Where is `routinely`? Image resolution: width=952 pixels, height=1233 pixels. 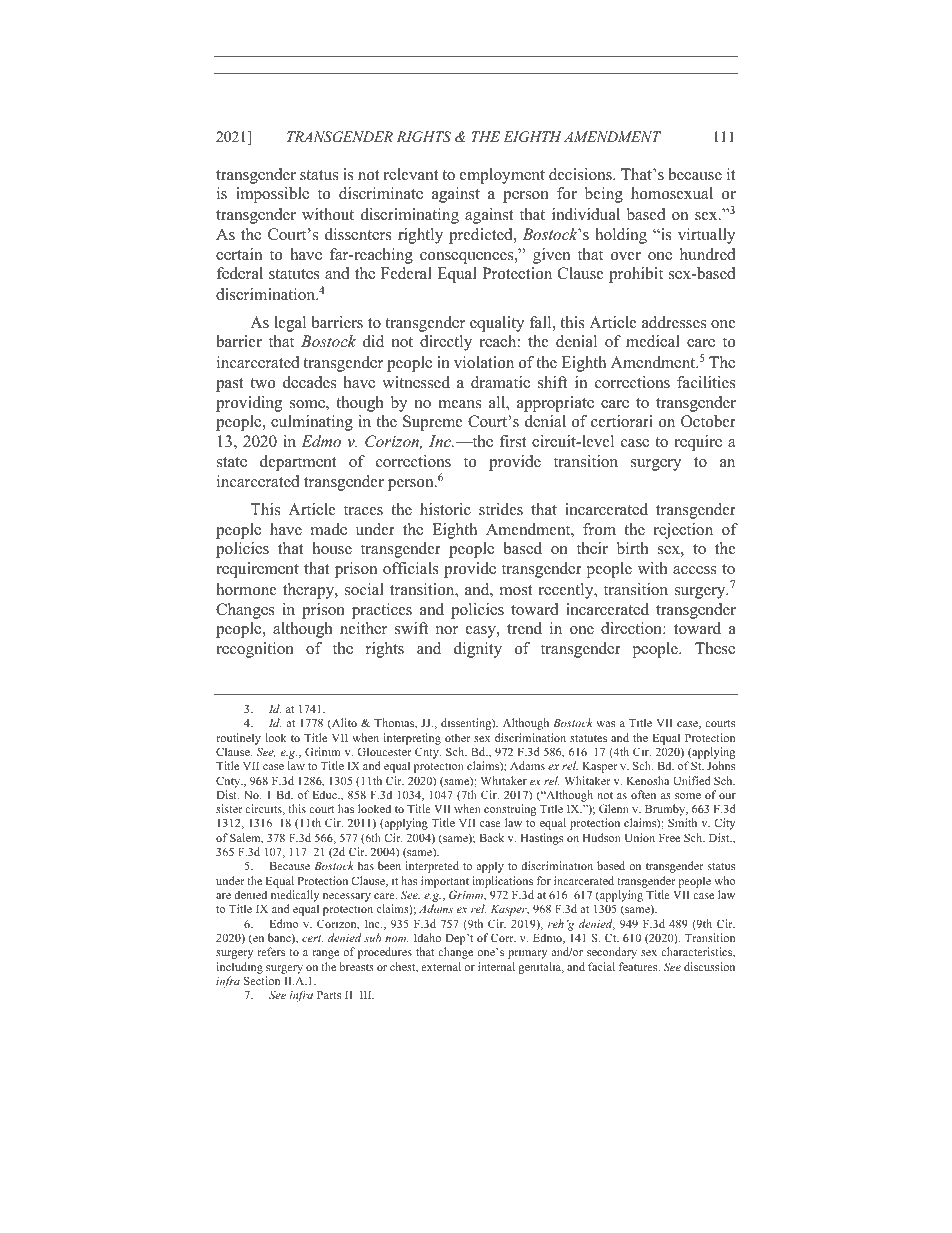 routinely is located at coordinates (238, 739).
